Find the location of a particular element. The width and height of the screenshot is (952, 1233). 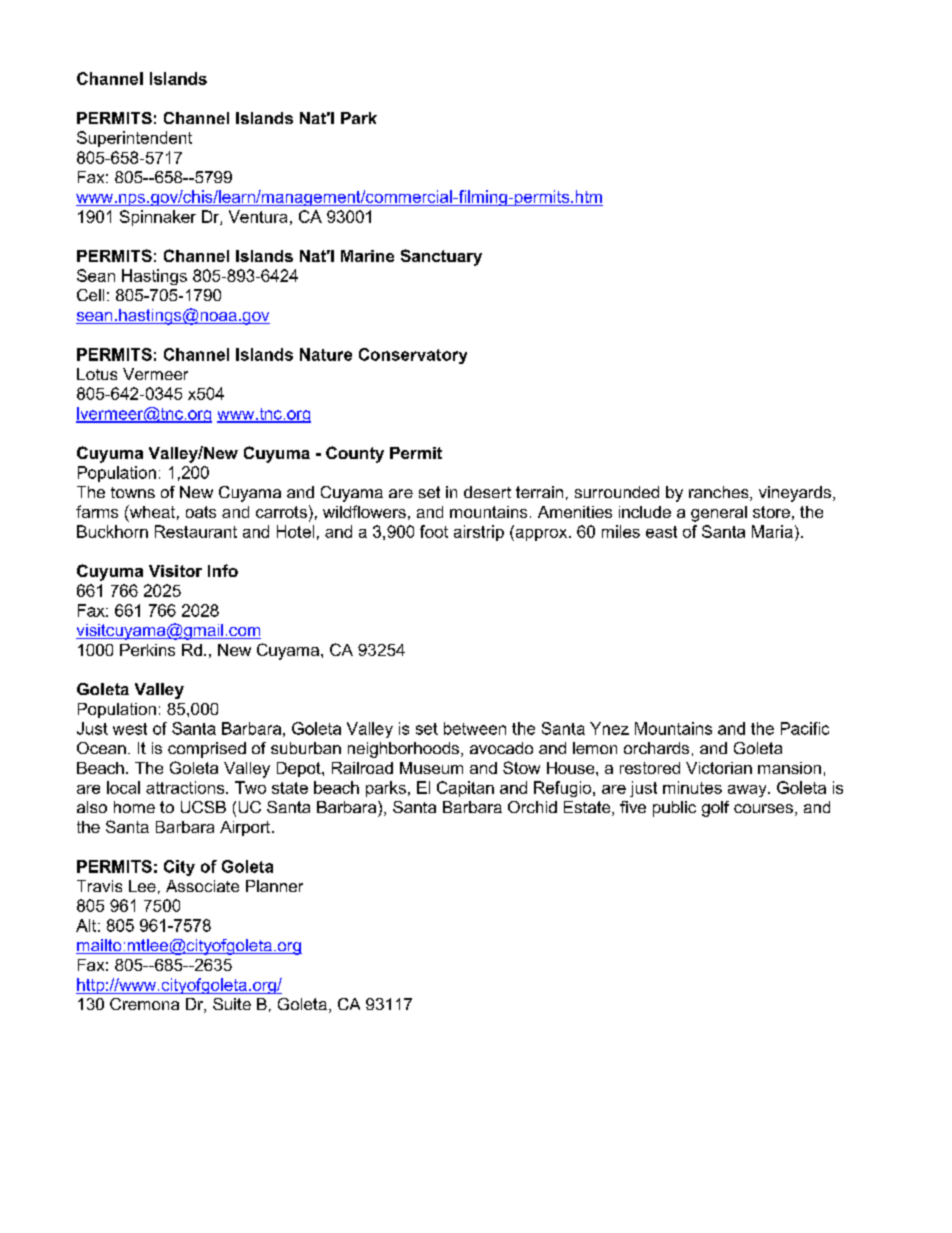

Sanctuary is located at coordinates (441, 257).
